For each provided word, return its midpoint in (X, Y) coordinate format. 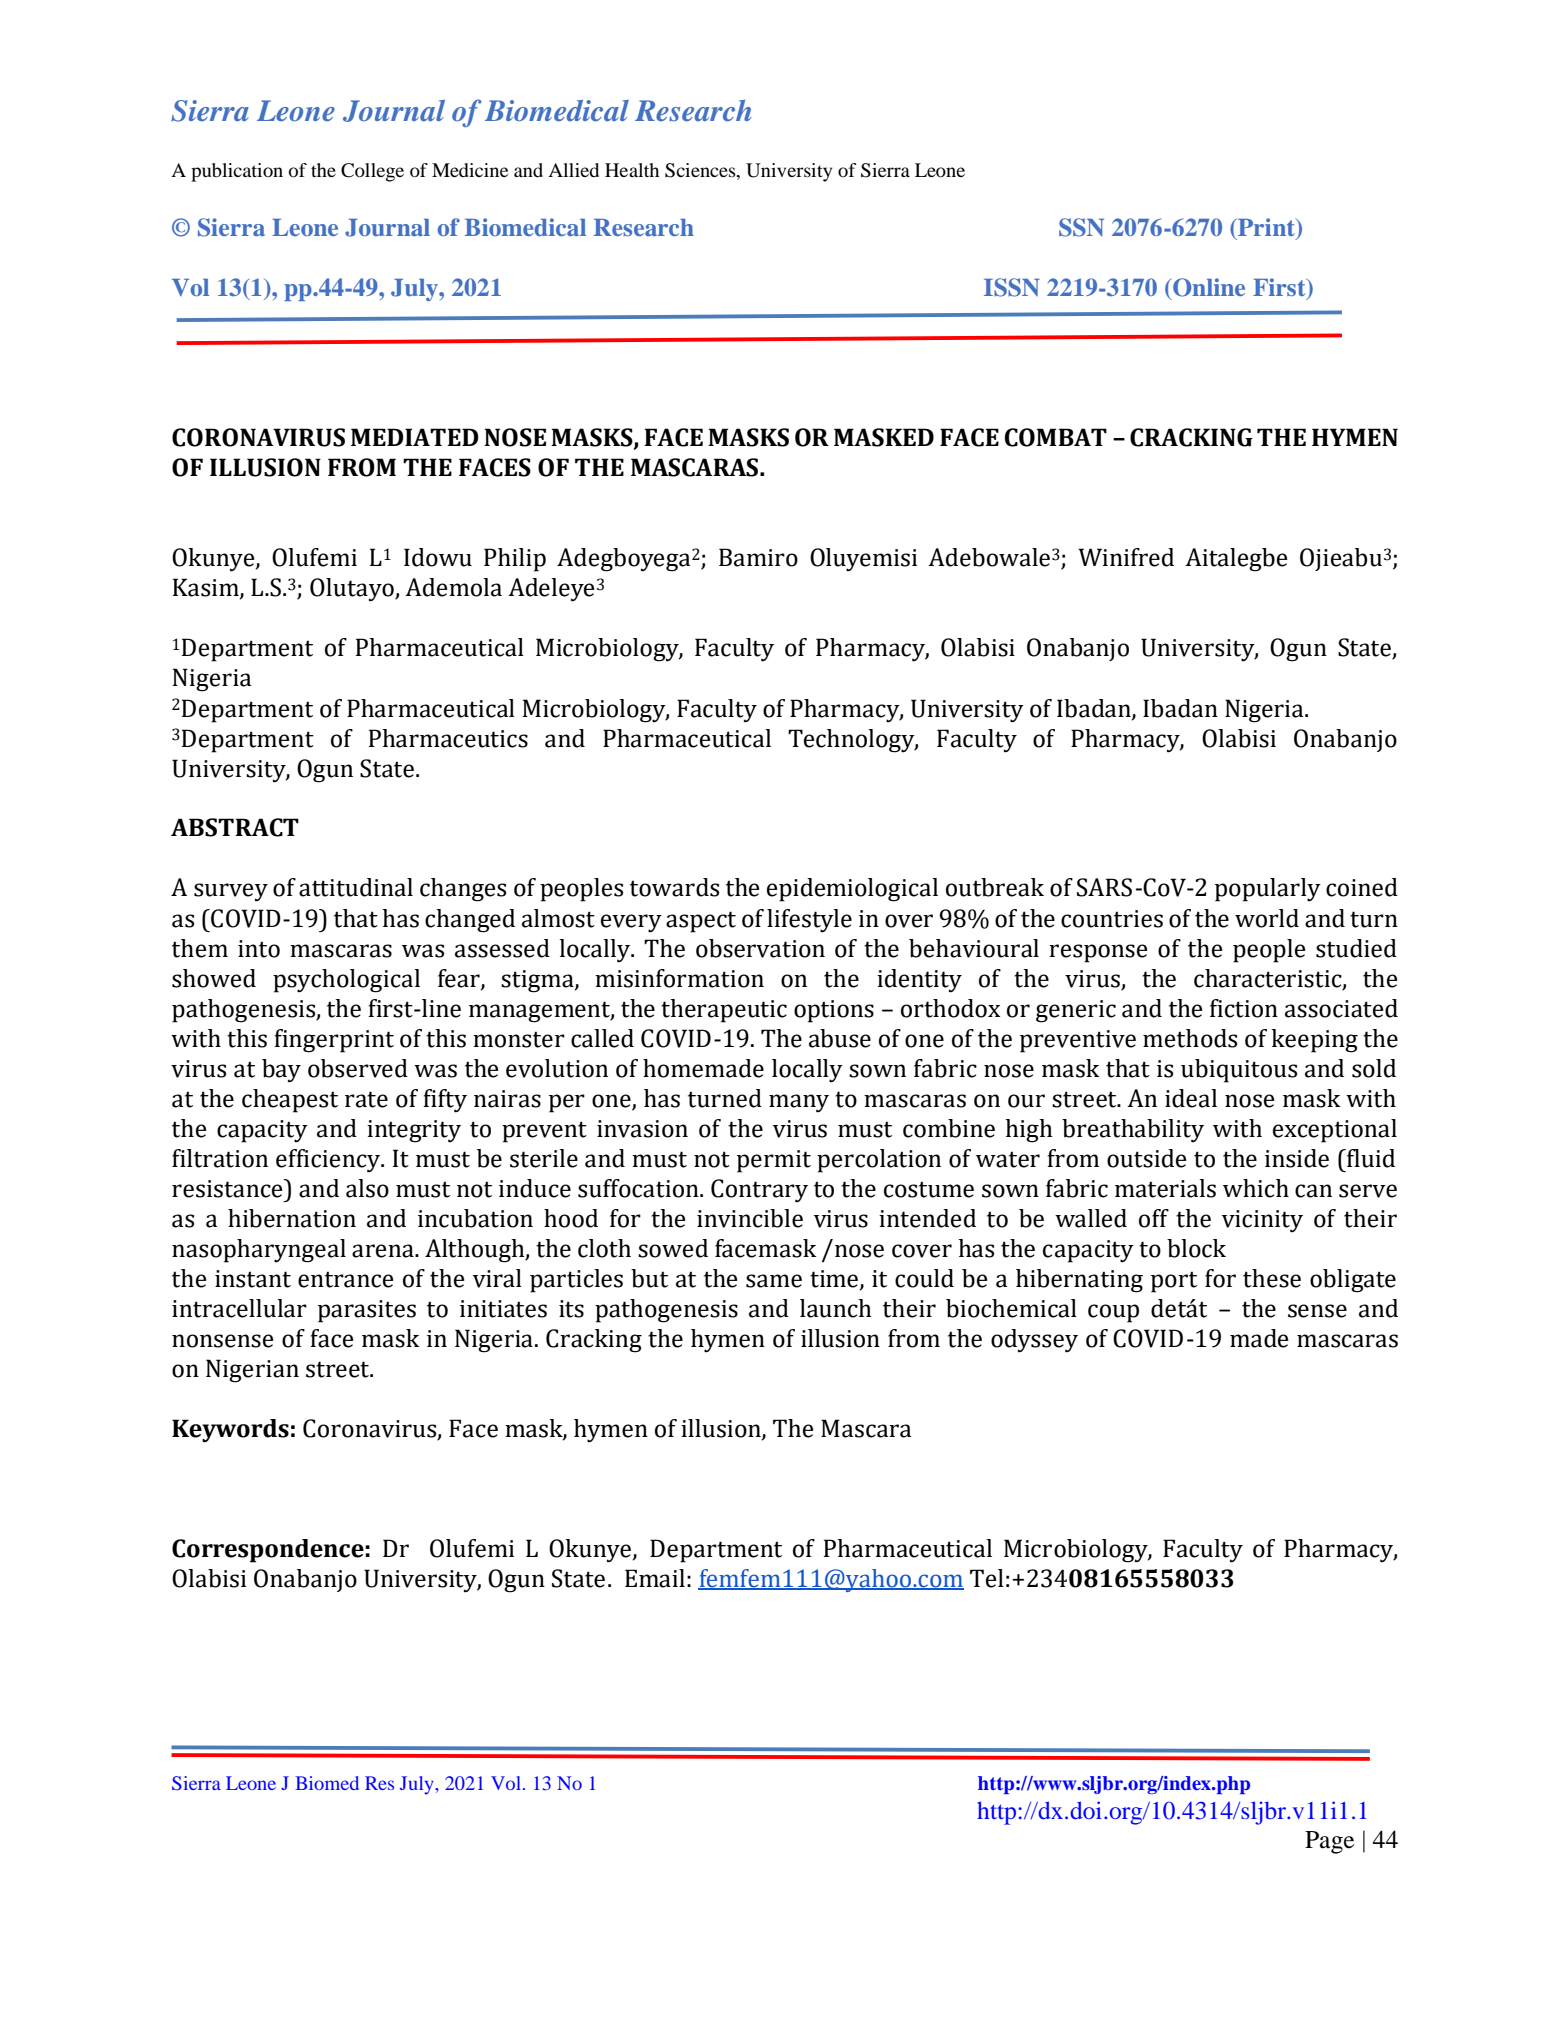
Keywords (230, 1431)
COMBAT (1056, 437)
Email (655, 1578)
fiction (1244, 1008)
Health (632, 170)
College (372, 172)
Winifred (1126, 557)
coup (1113, 1313)
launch (836, 1308)
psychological (346, 981)
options (834, 1011)
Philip (515, 560)
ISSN (1012, 287)
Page (1329, 1842)
